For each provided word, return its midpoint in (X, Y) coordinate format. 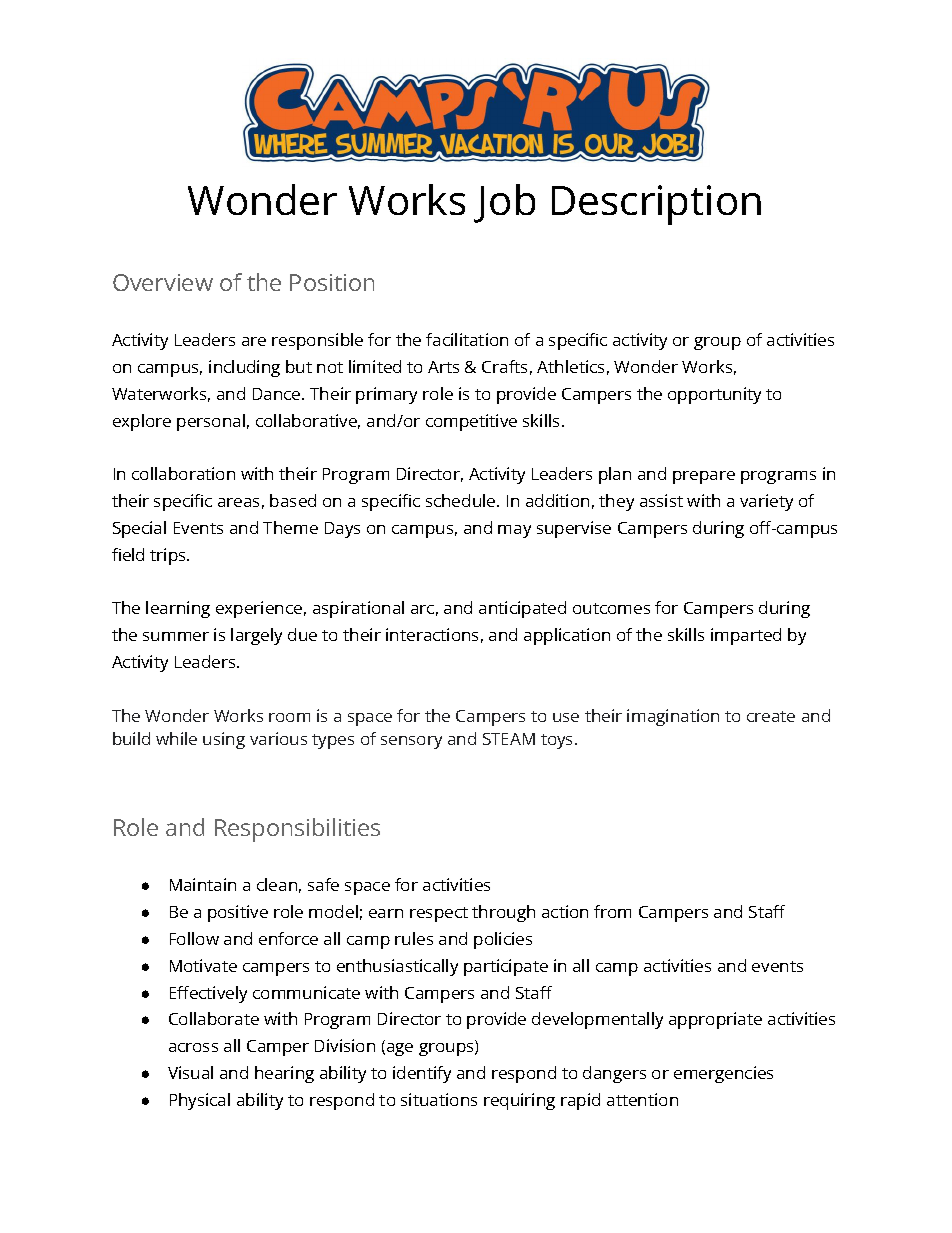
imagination (673, 717)
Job (504, 203)
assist (661, 500)
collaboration (183, 473)
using (224, 740)
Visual (190, 1072)
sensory (411, 742)
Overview (163, 282)
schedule (462, 500)
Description (656, 205)
